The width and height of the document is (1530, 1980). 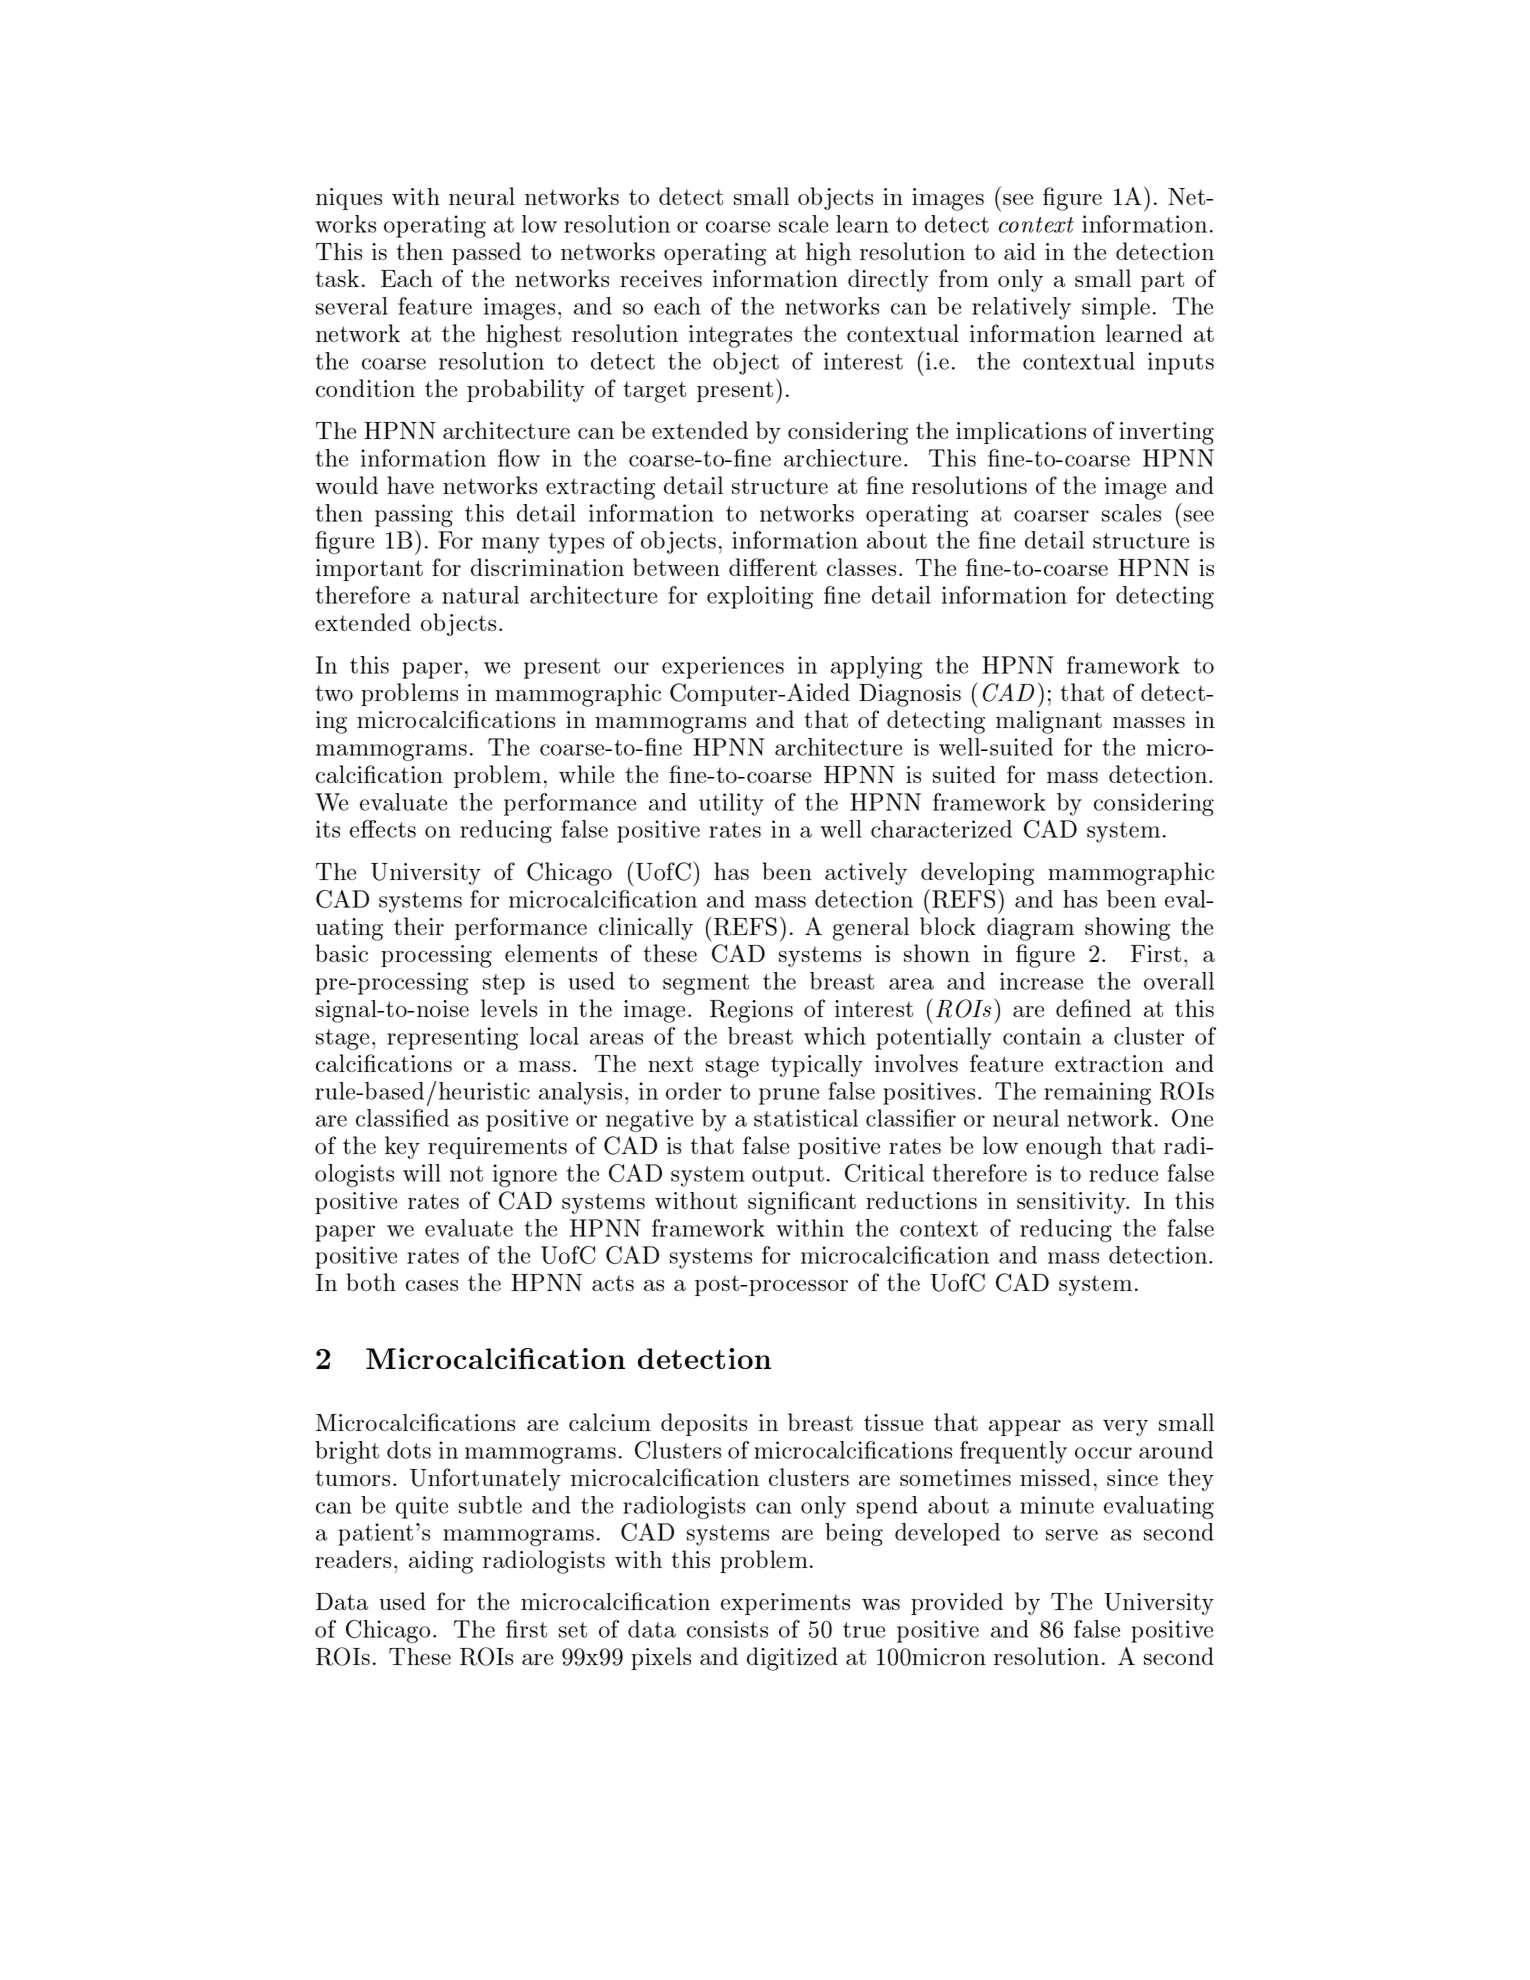 What do you see at coordinates (422, 1173) in the document?
I see `will` at bounding box center [422, 1173].
